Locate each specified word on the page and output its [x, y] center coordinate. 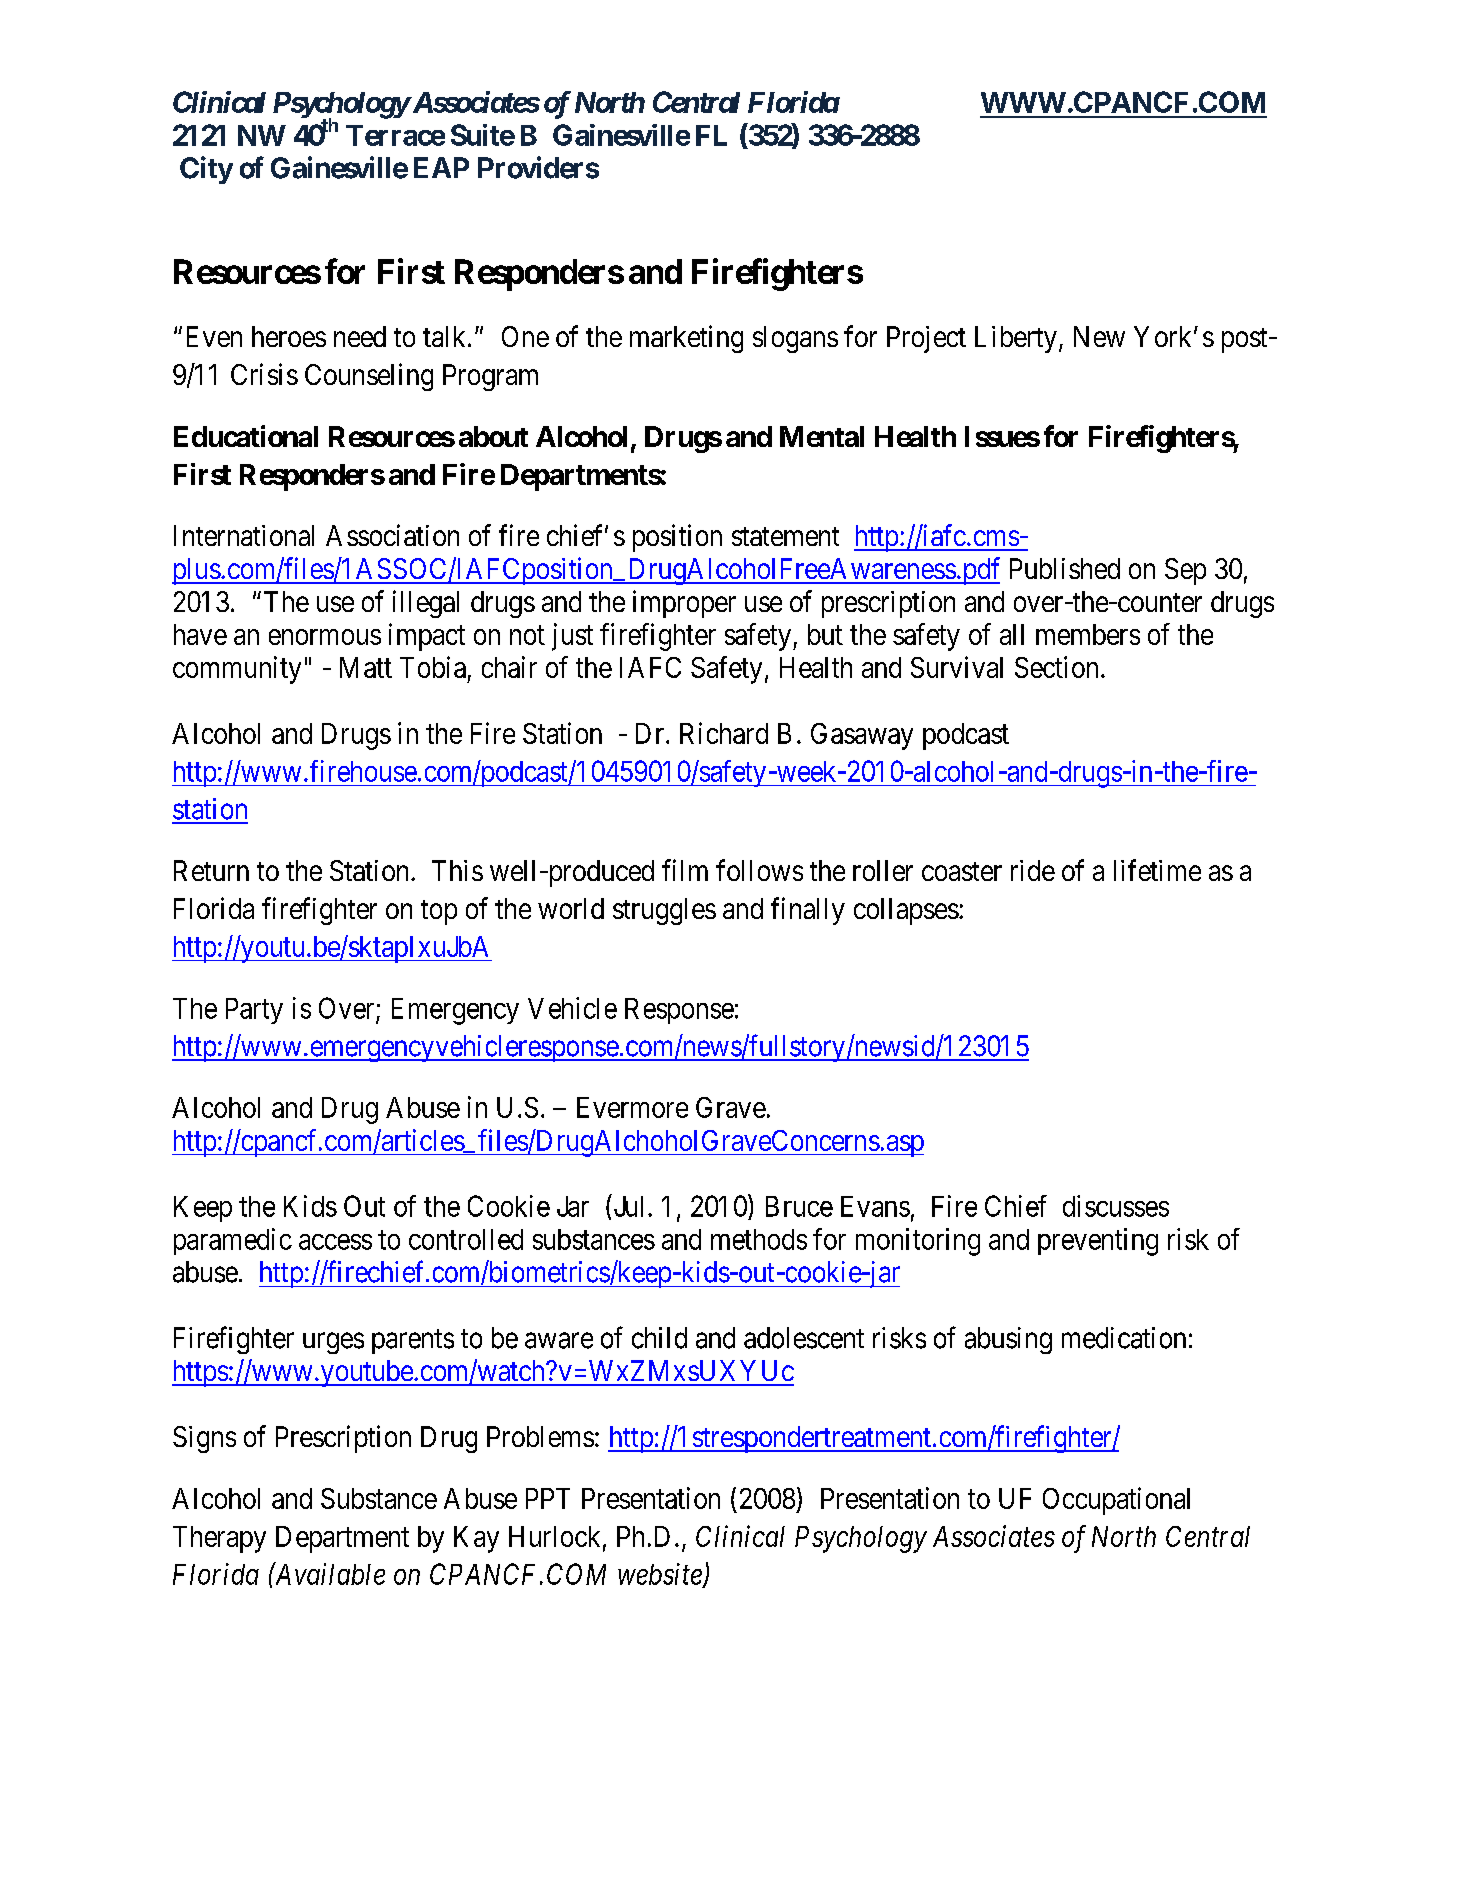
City [206, 170]
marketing [686, 339]
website [661, 1575]
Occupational [1116, 1501]
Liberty [1016, 339]
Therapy [219, 1539]
